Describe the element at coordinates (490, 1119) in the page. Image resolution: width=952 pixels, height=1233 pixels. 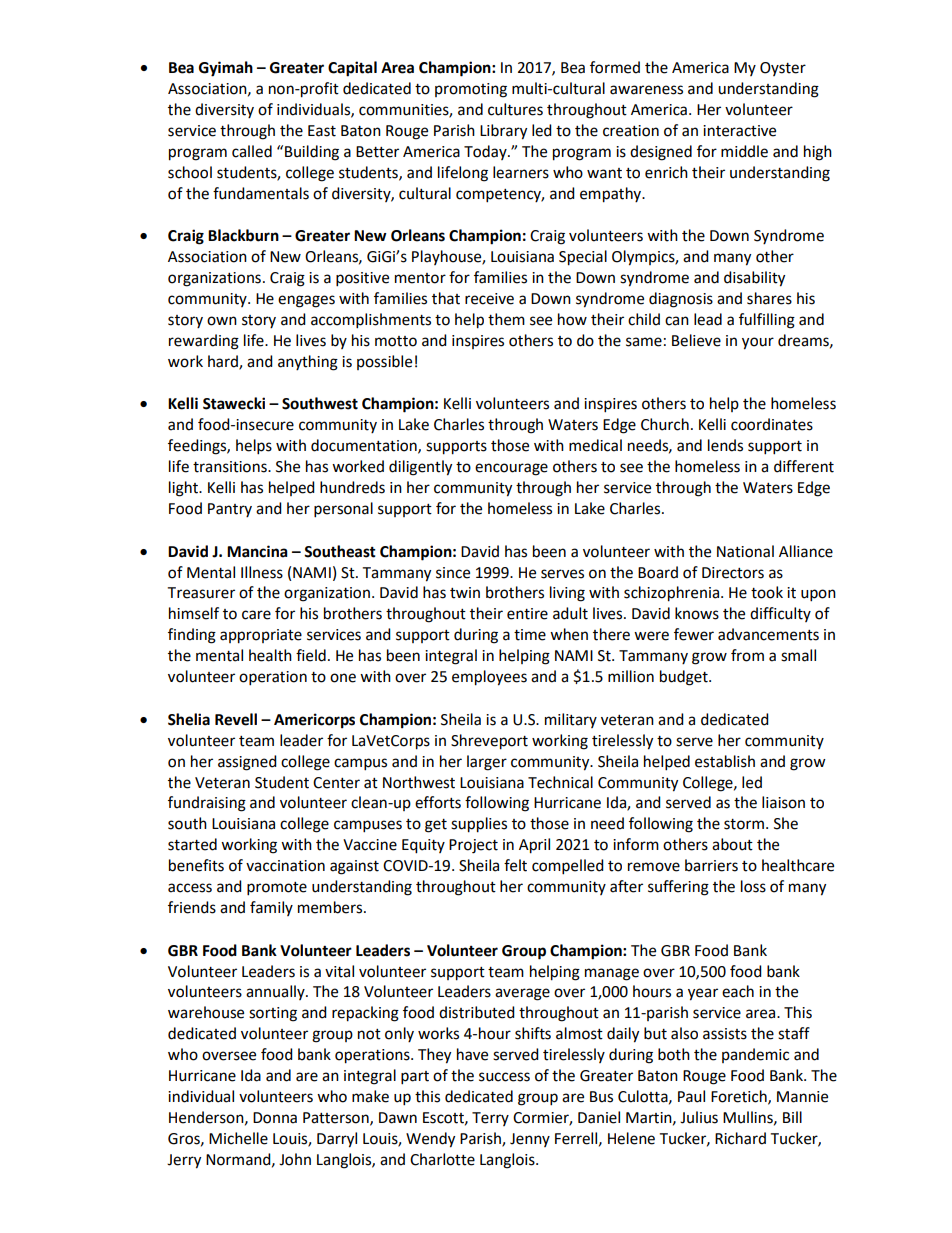
I see `Terry` at that location.
